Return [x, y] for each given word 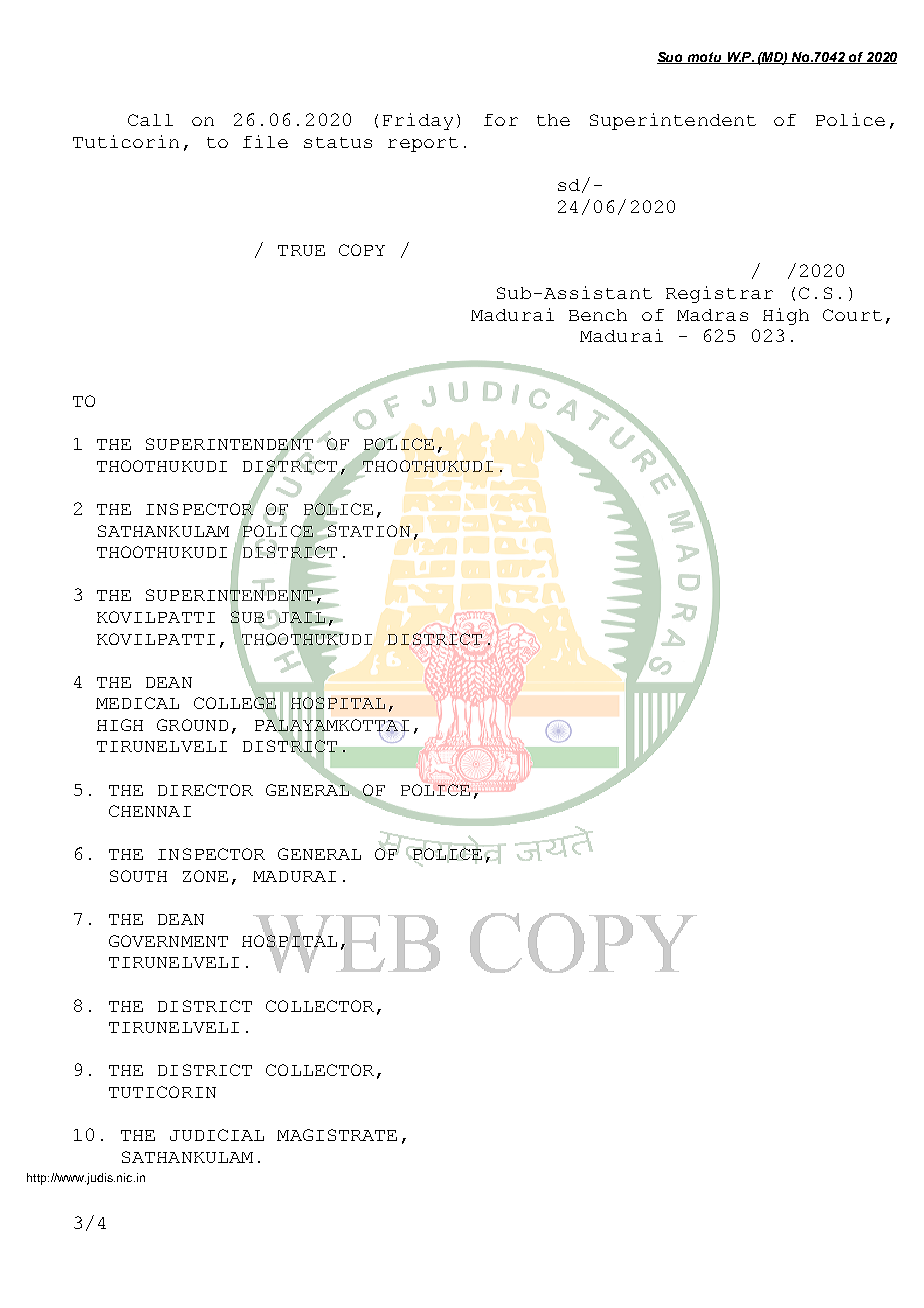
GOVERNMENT [168, 941]
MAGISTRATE [337, 1135]
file [265, 141]
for [501, 120]
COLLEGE [235, 703]
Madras [712, 315]
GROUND [192, 725]
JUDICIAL [217, 1135]
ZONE [205, 876]
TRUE [301, 250]
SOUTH [138, 876]
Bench [598, 315]
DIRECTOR [205, 790]
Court [852, 315]
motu [704, 58]
